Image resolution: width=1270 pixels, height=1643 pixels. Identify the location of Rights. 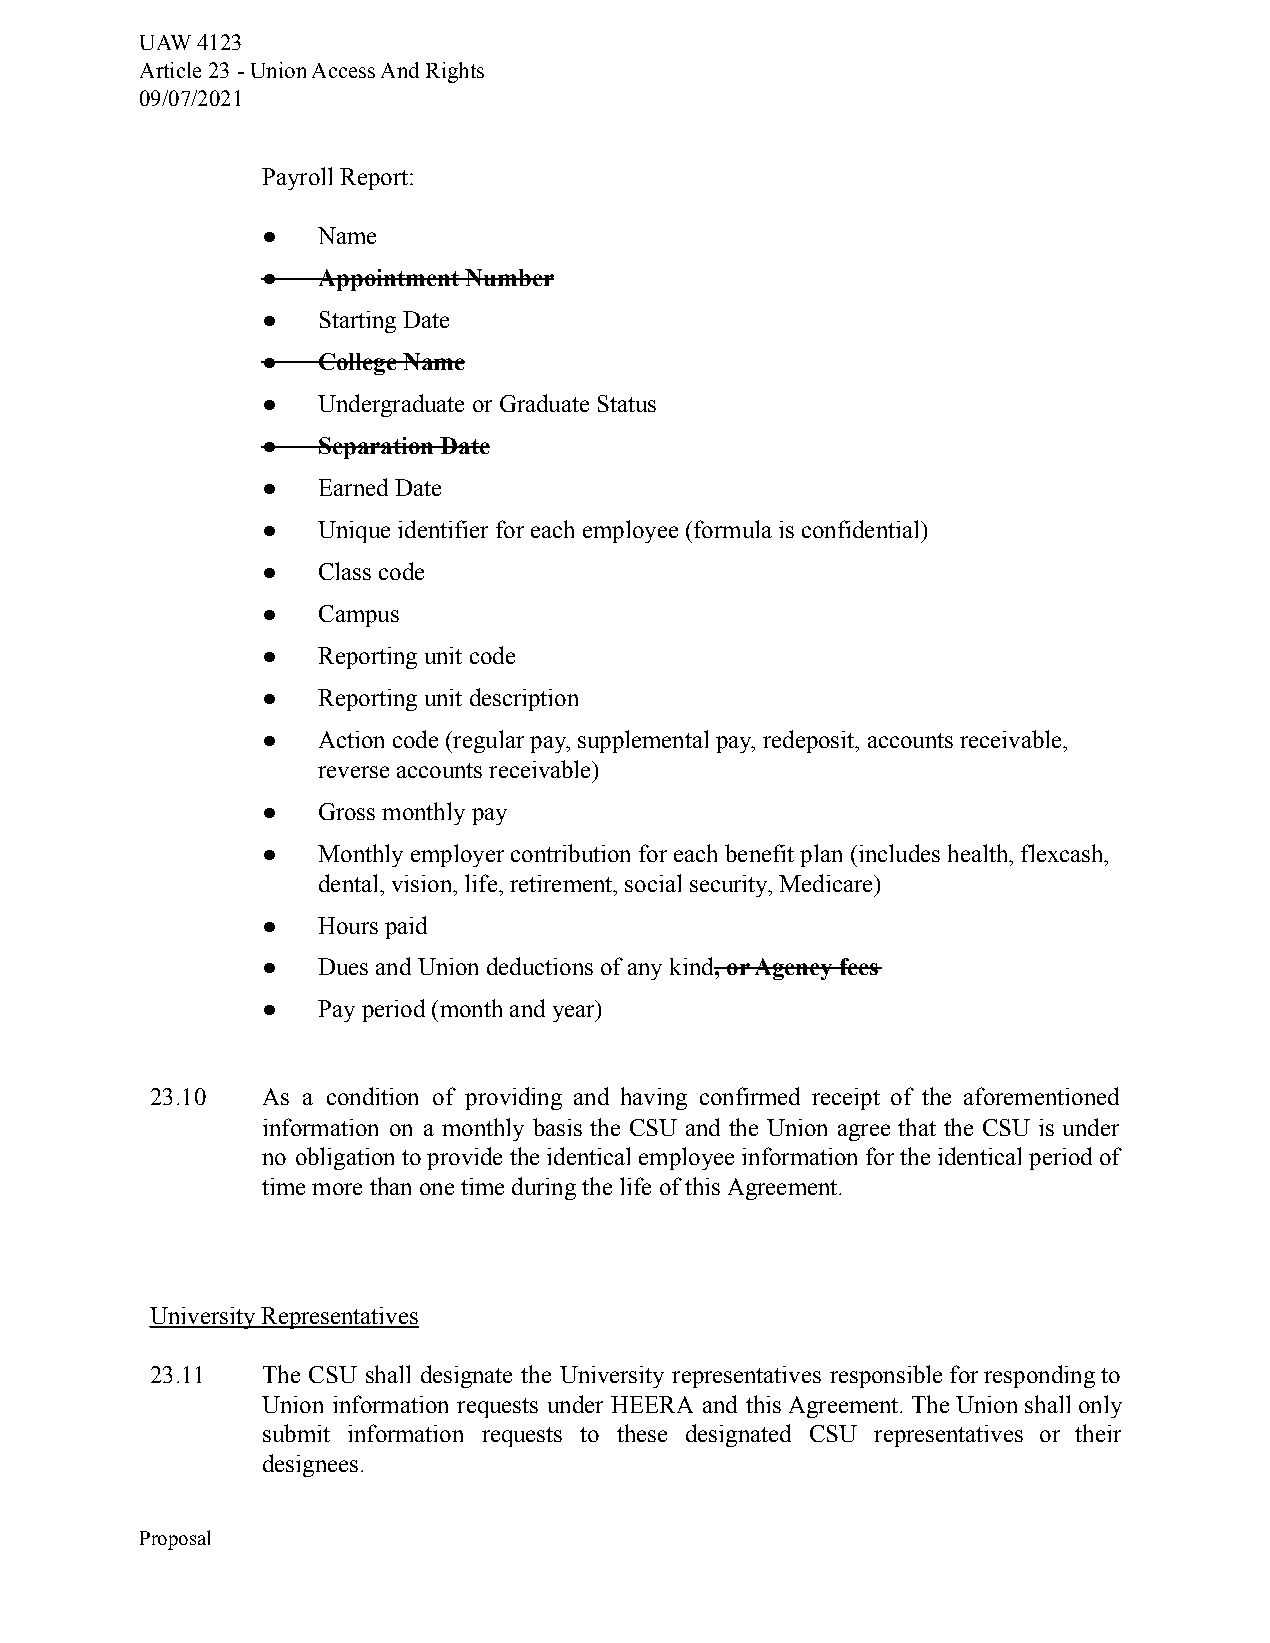
(455, 72).
